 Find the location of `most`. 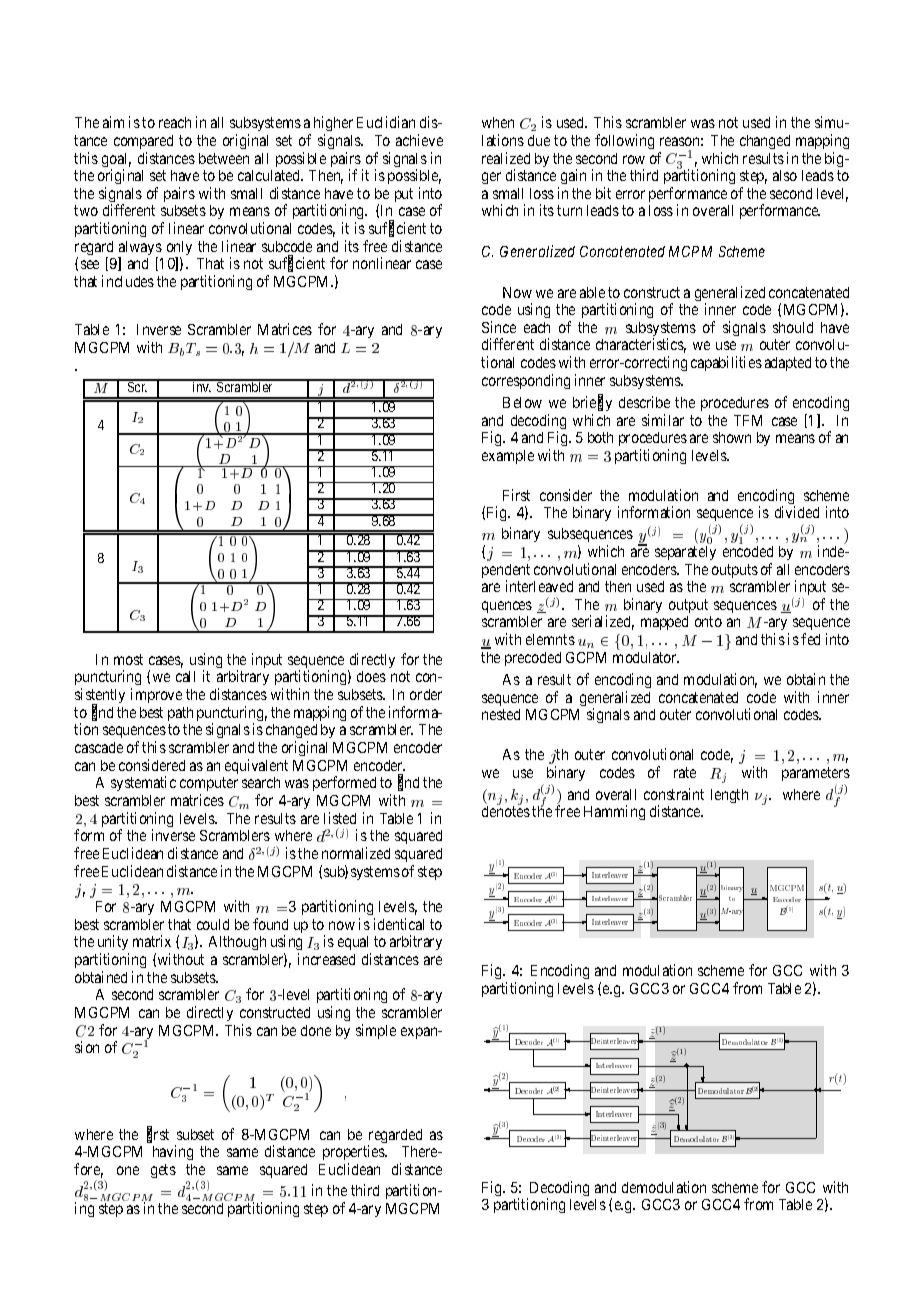

most is located at coordinates (128, 659).
